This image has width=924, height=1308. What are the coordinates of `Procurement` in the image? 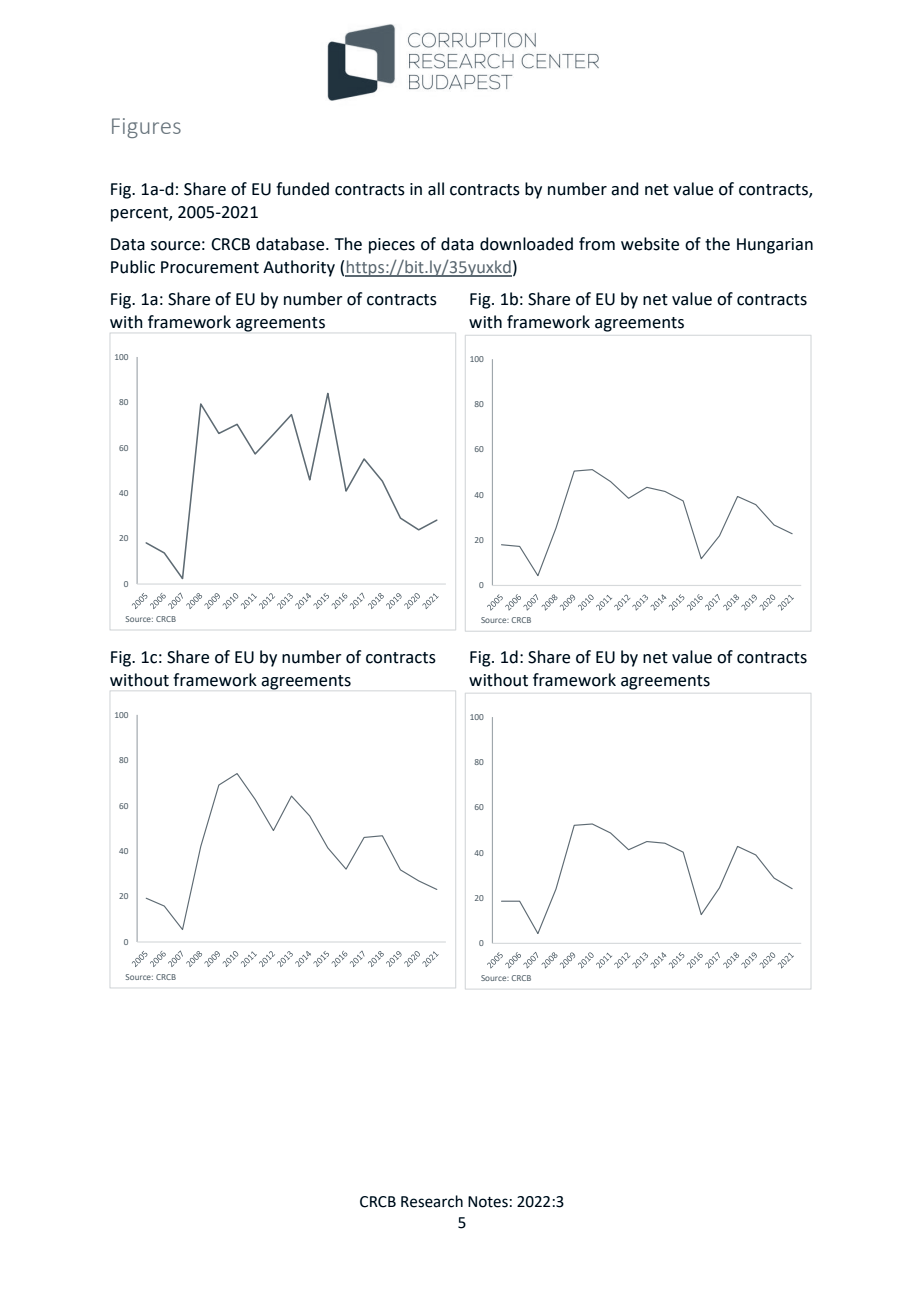 It's located at (210, 267).
